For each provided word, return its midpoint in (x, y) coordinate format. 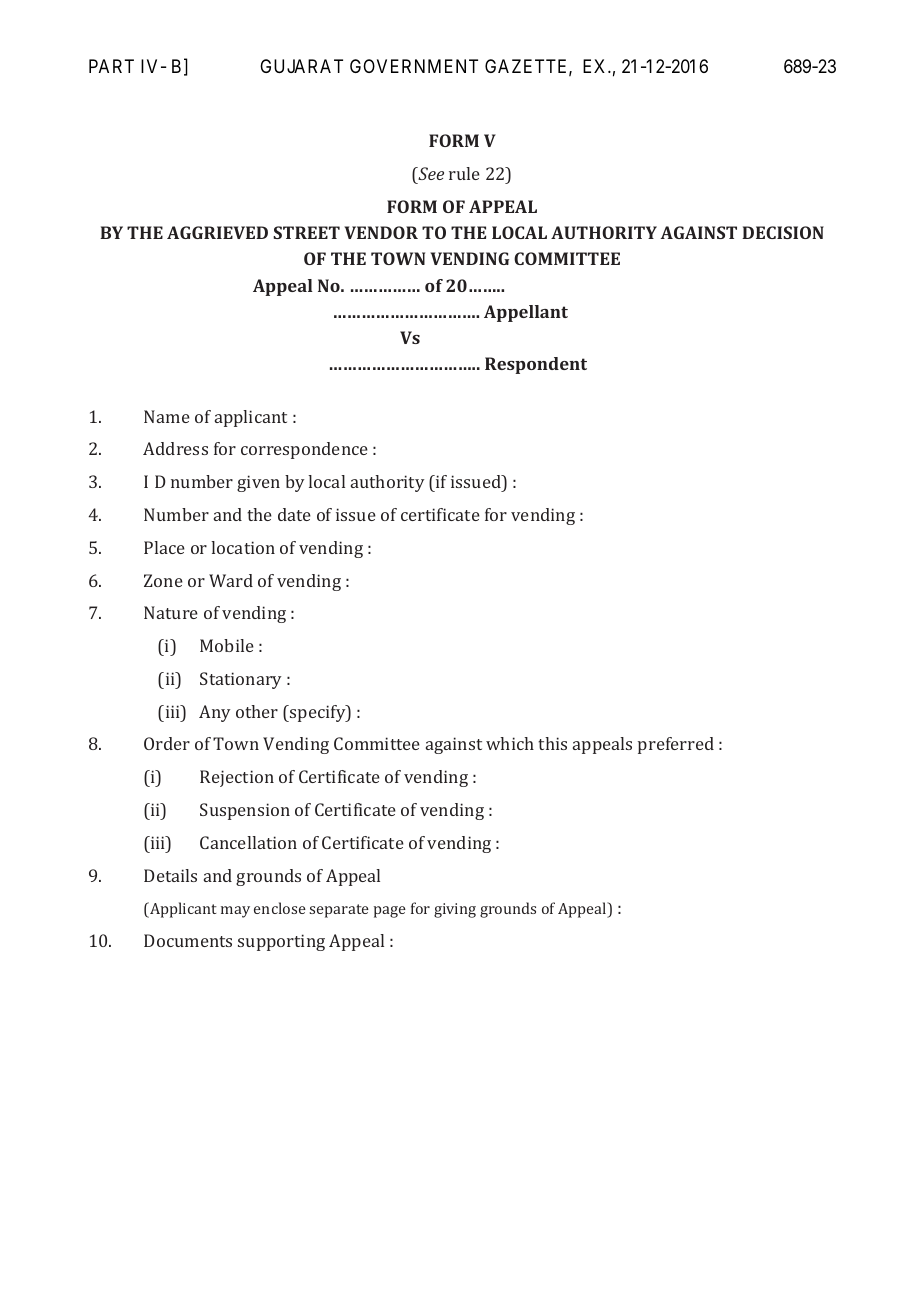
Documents (188, 940)
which (510, 743)
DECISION (783, 232)
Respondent (536, 365)
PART (111, 66)
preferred (676, 745)
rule (464, 173)
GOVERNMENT (414, 66)
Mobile (227, 645)
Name (167, 416)
